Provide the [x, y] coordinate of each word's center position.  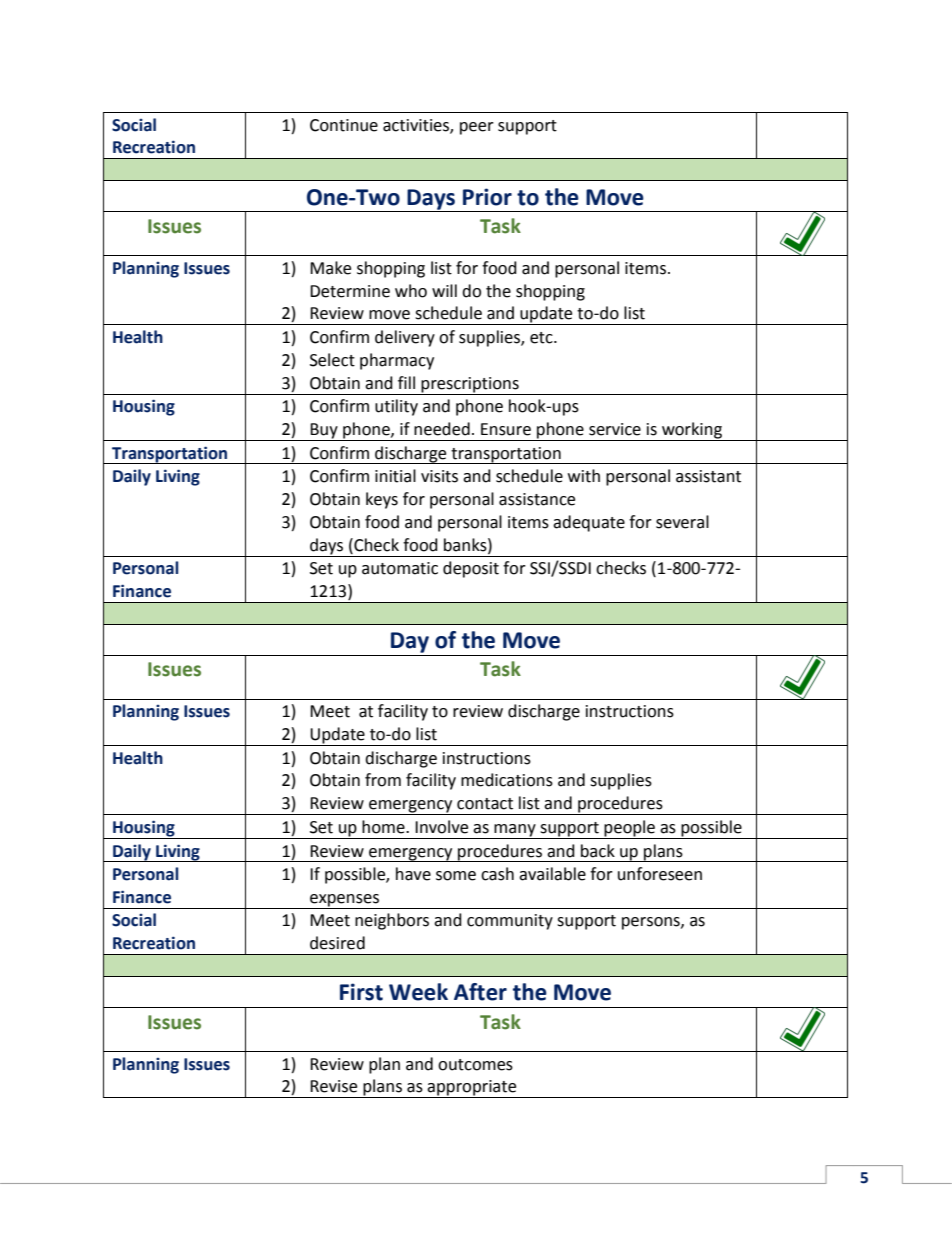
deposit [471, 569]
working [692, 431]
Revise [333, 1086]
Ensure [506, 429]
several [682, 522]
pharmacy [397, 361]
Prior [487, 197]
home [384, 827]
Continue [344, 125]
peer [477, 128]
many [515, 831]
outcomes [475, 1065]
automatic [400, 568]
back [598, 851]
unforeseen [660, 874]
